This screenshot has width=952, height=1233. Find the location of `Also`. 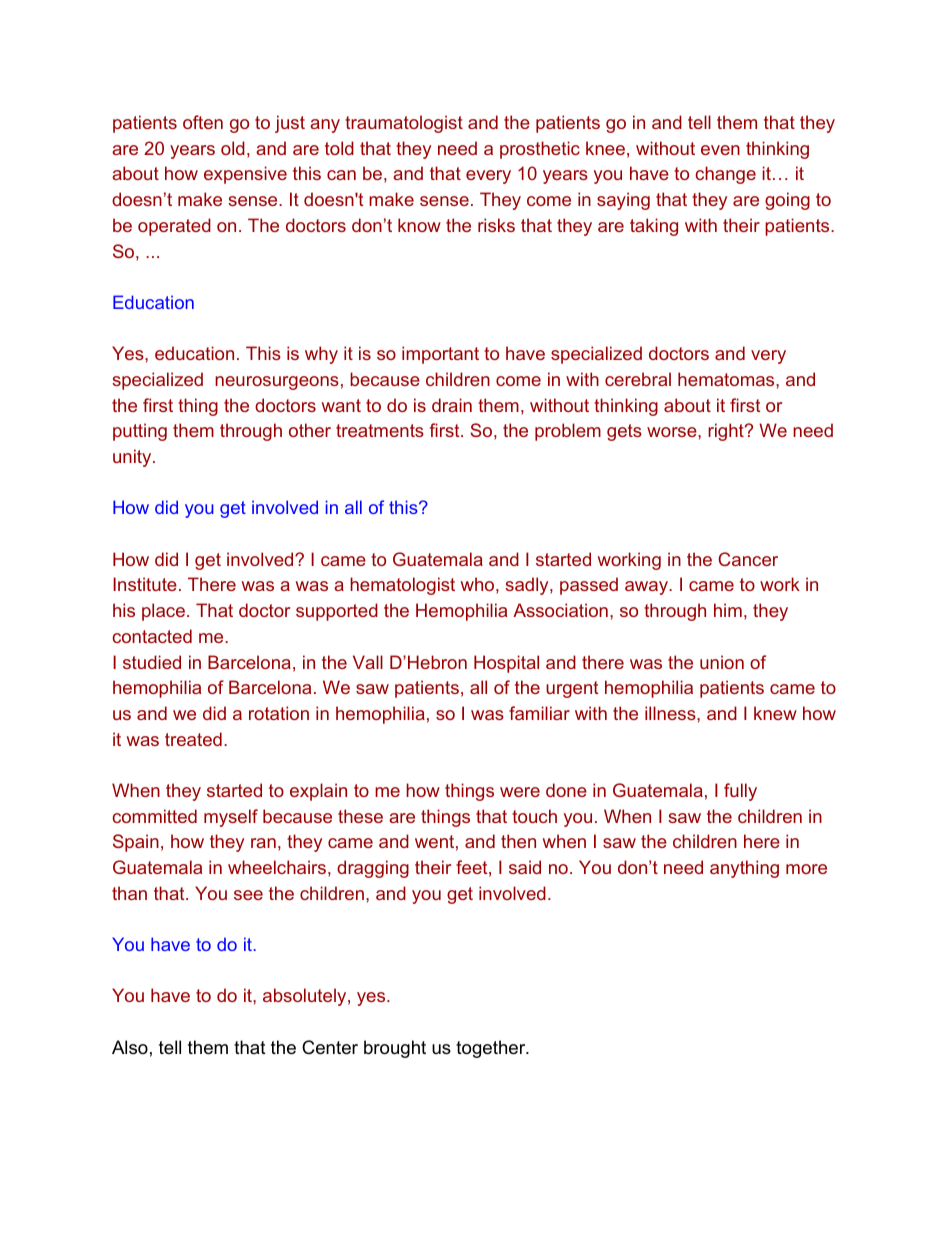

Also is located at coordinates (130, 1047).
